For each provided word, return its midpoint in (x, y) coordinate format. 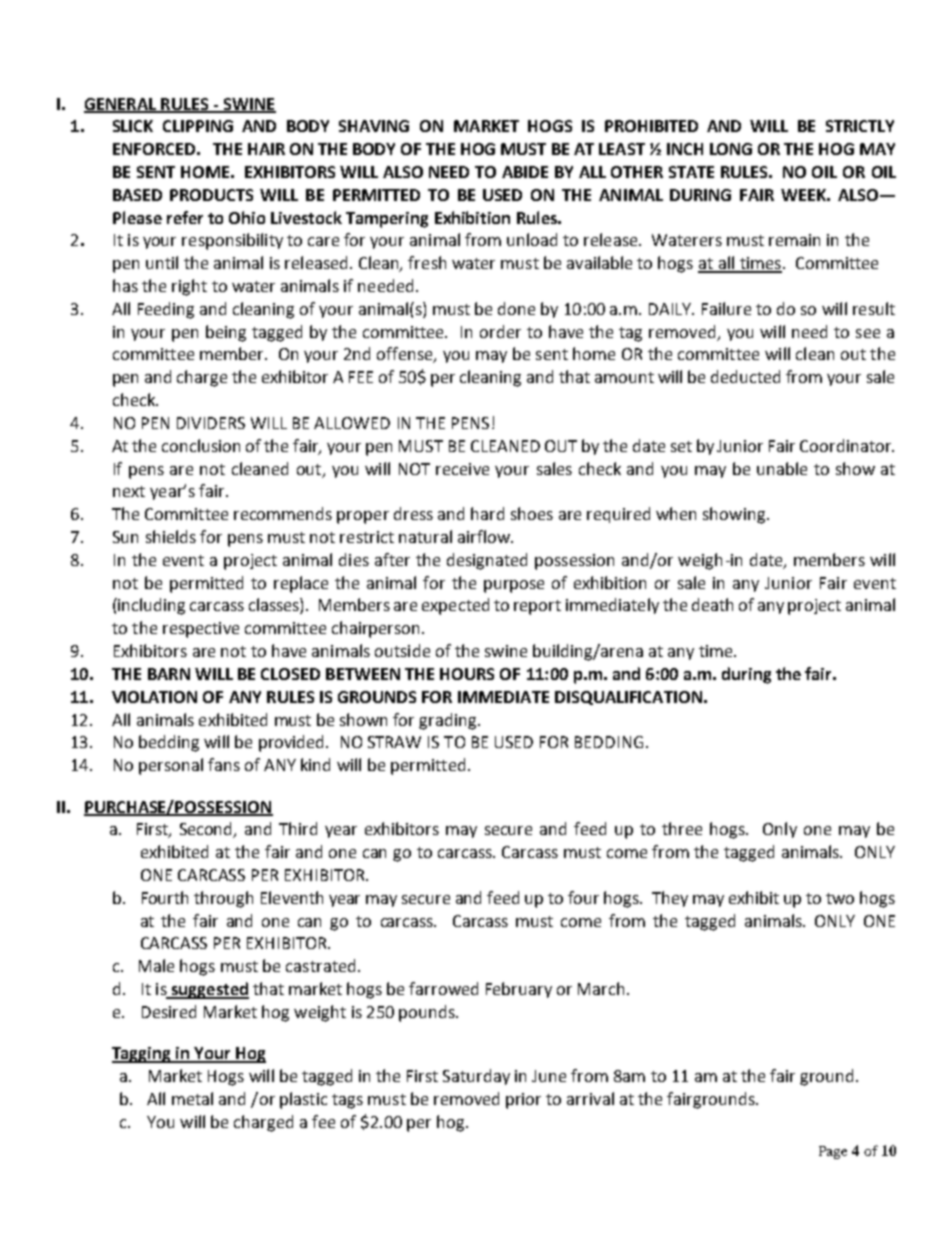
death (712, 604)
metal (192, 1098)
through (223, 899)
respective (201, 630)
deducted (745, 376)
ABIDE (525, 172)
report (537, 607)
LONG (731, 149)
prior (523, 1101)
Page (833, 1152)
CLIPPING (198, 126)
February (519, 990)
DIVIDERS (211, 423)
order (500, 331)
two (840, 898)
